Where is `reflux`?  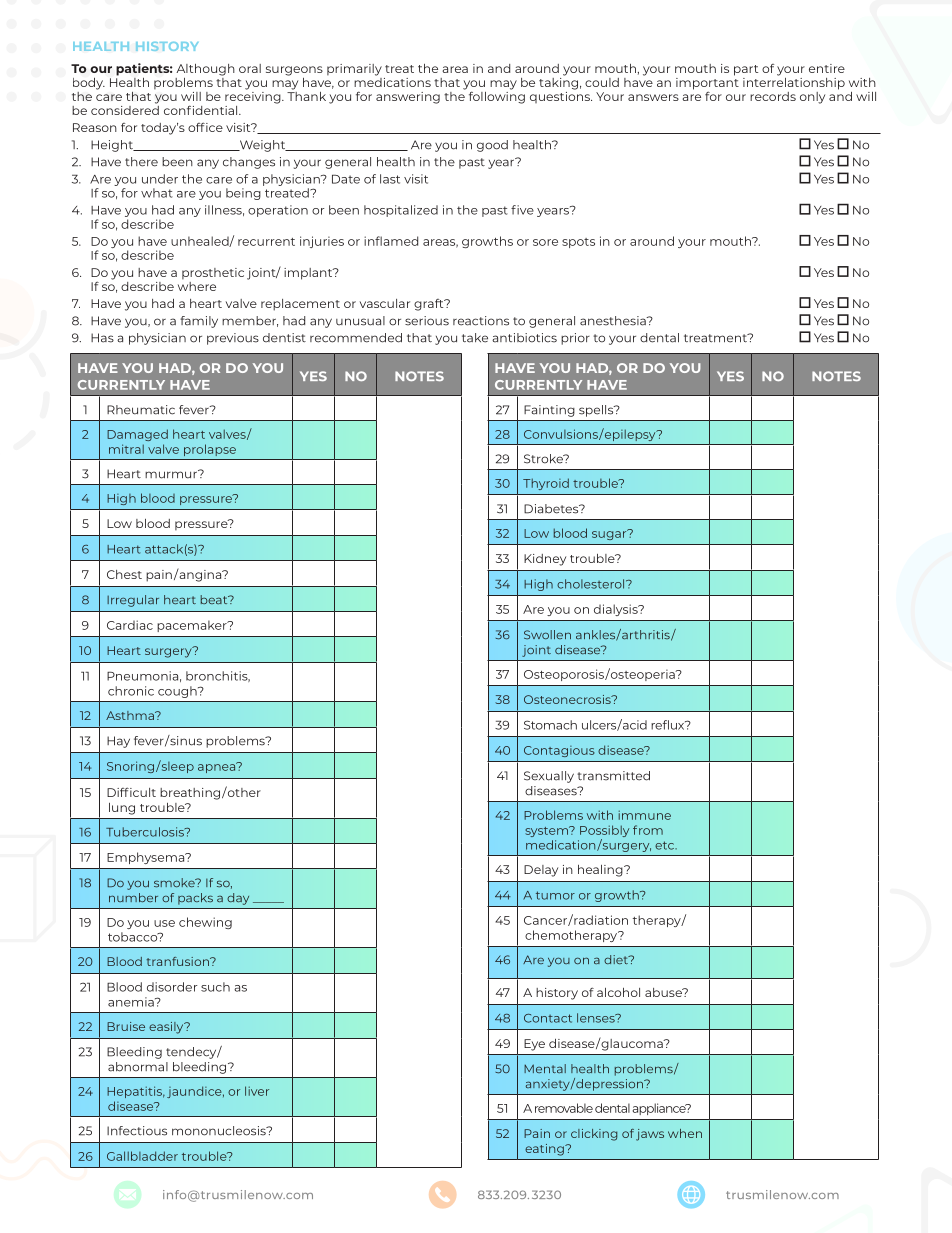
reflux is located at coordinates (669, 725).
